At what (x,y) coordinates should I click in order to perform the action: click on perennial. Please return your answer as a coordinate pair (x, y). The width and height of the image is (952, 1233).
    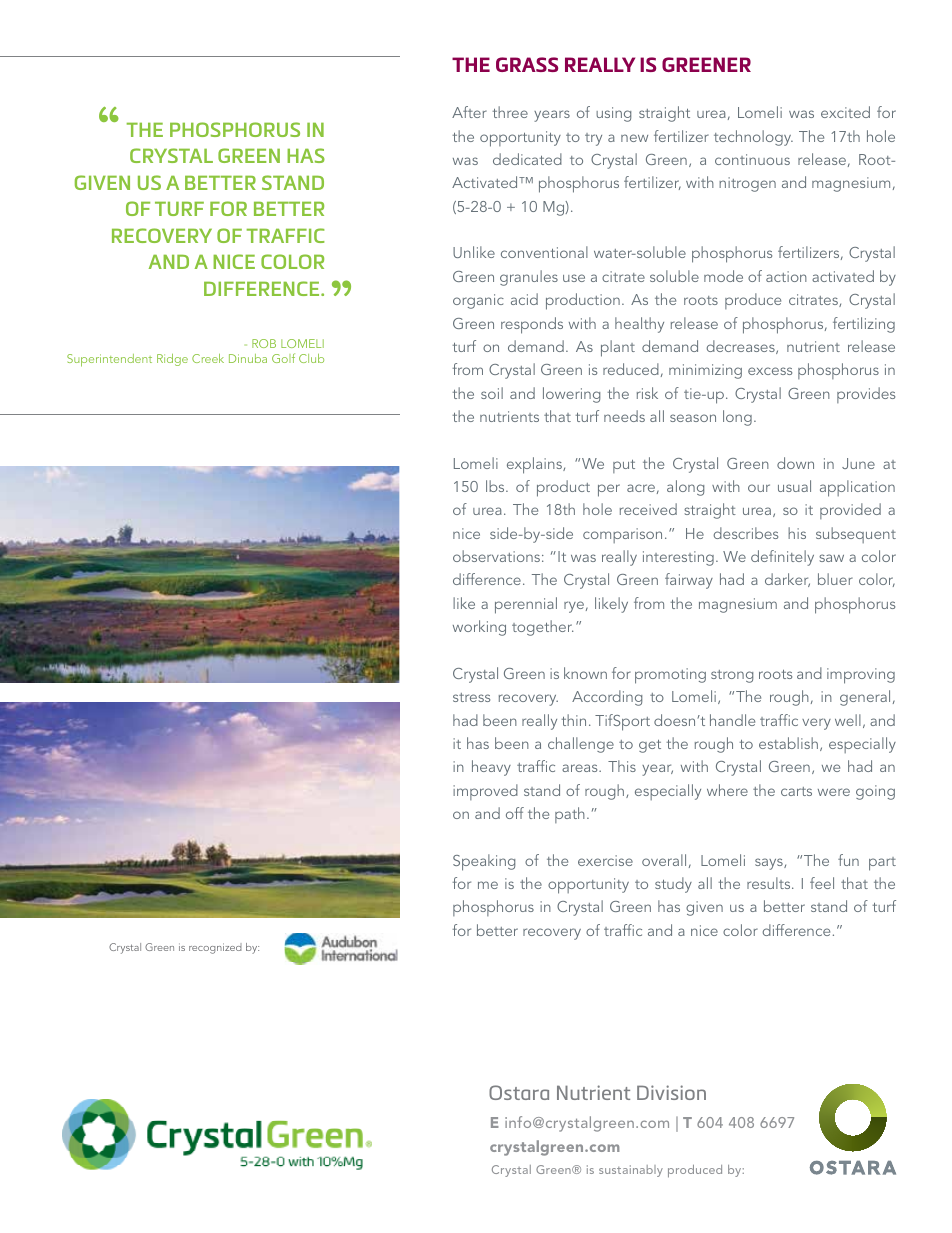
    Looking at the image, I should click on (526, 605).
